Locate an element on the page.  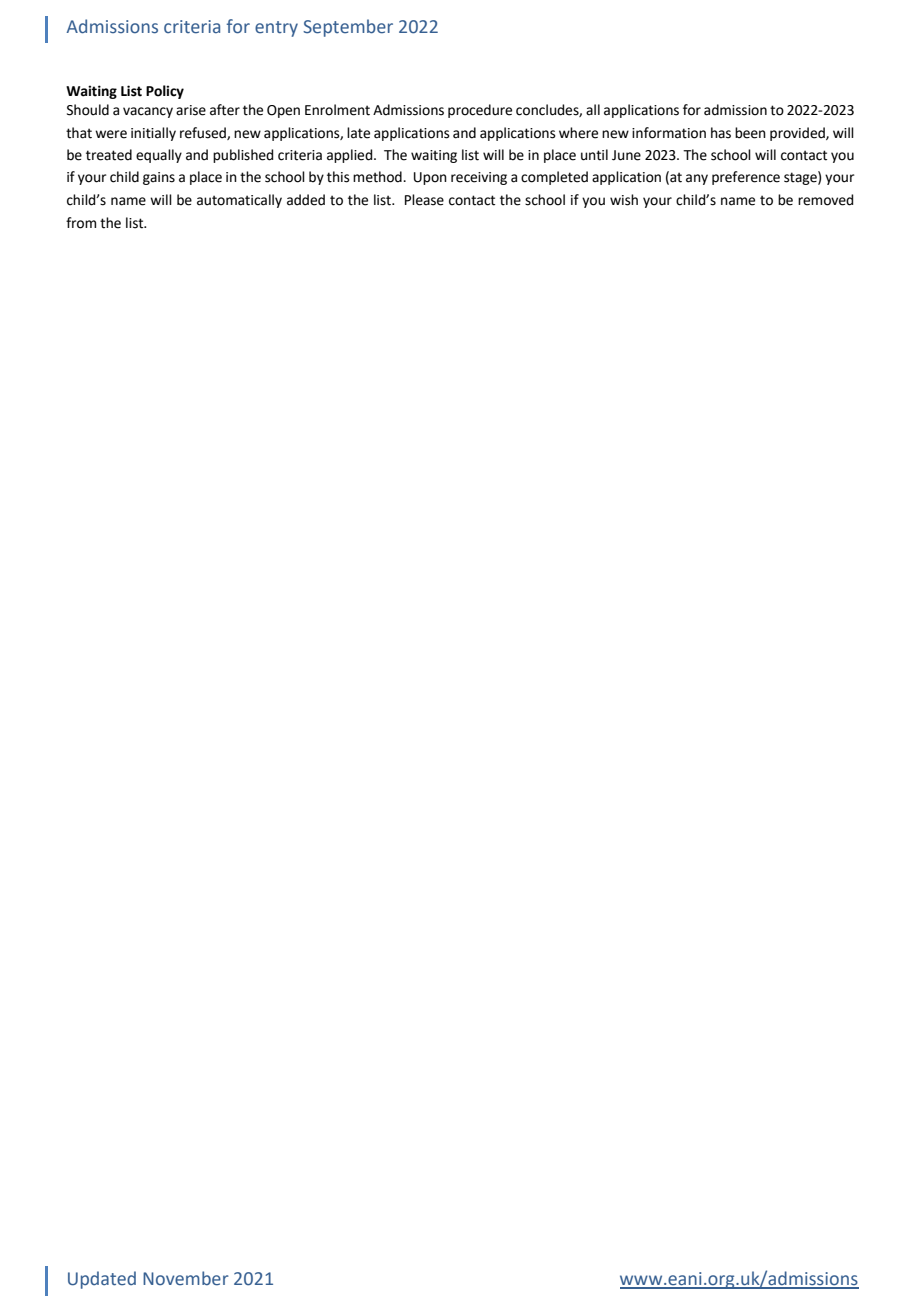
Please is located at coordinates (424, 200).
